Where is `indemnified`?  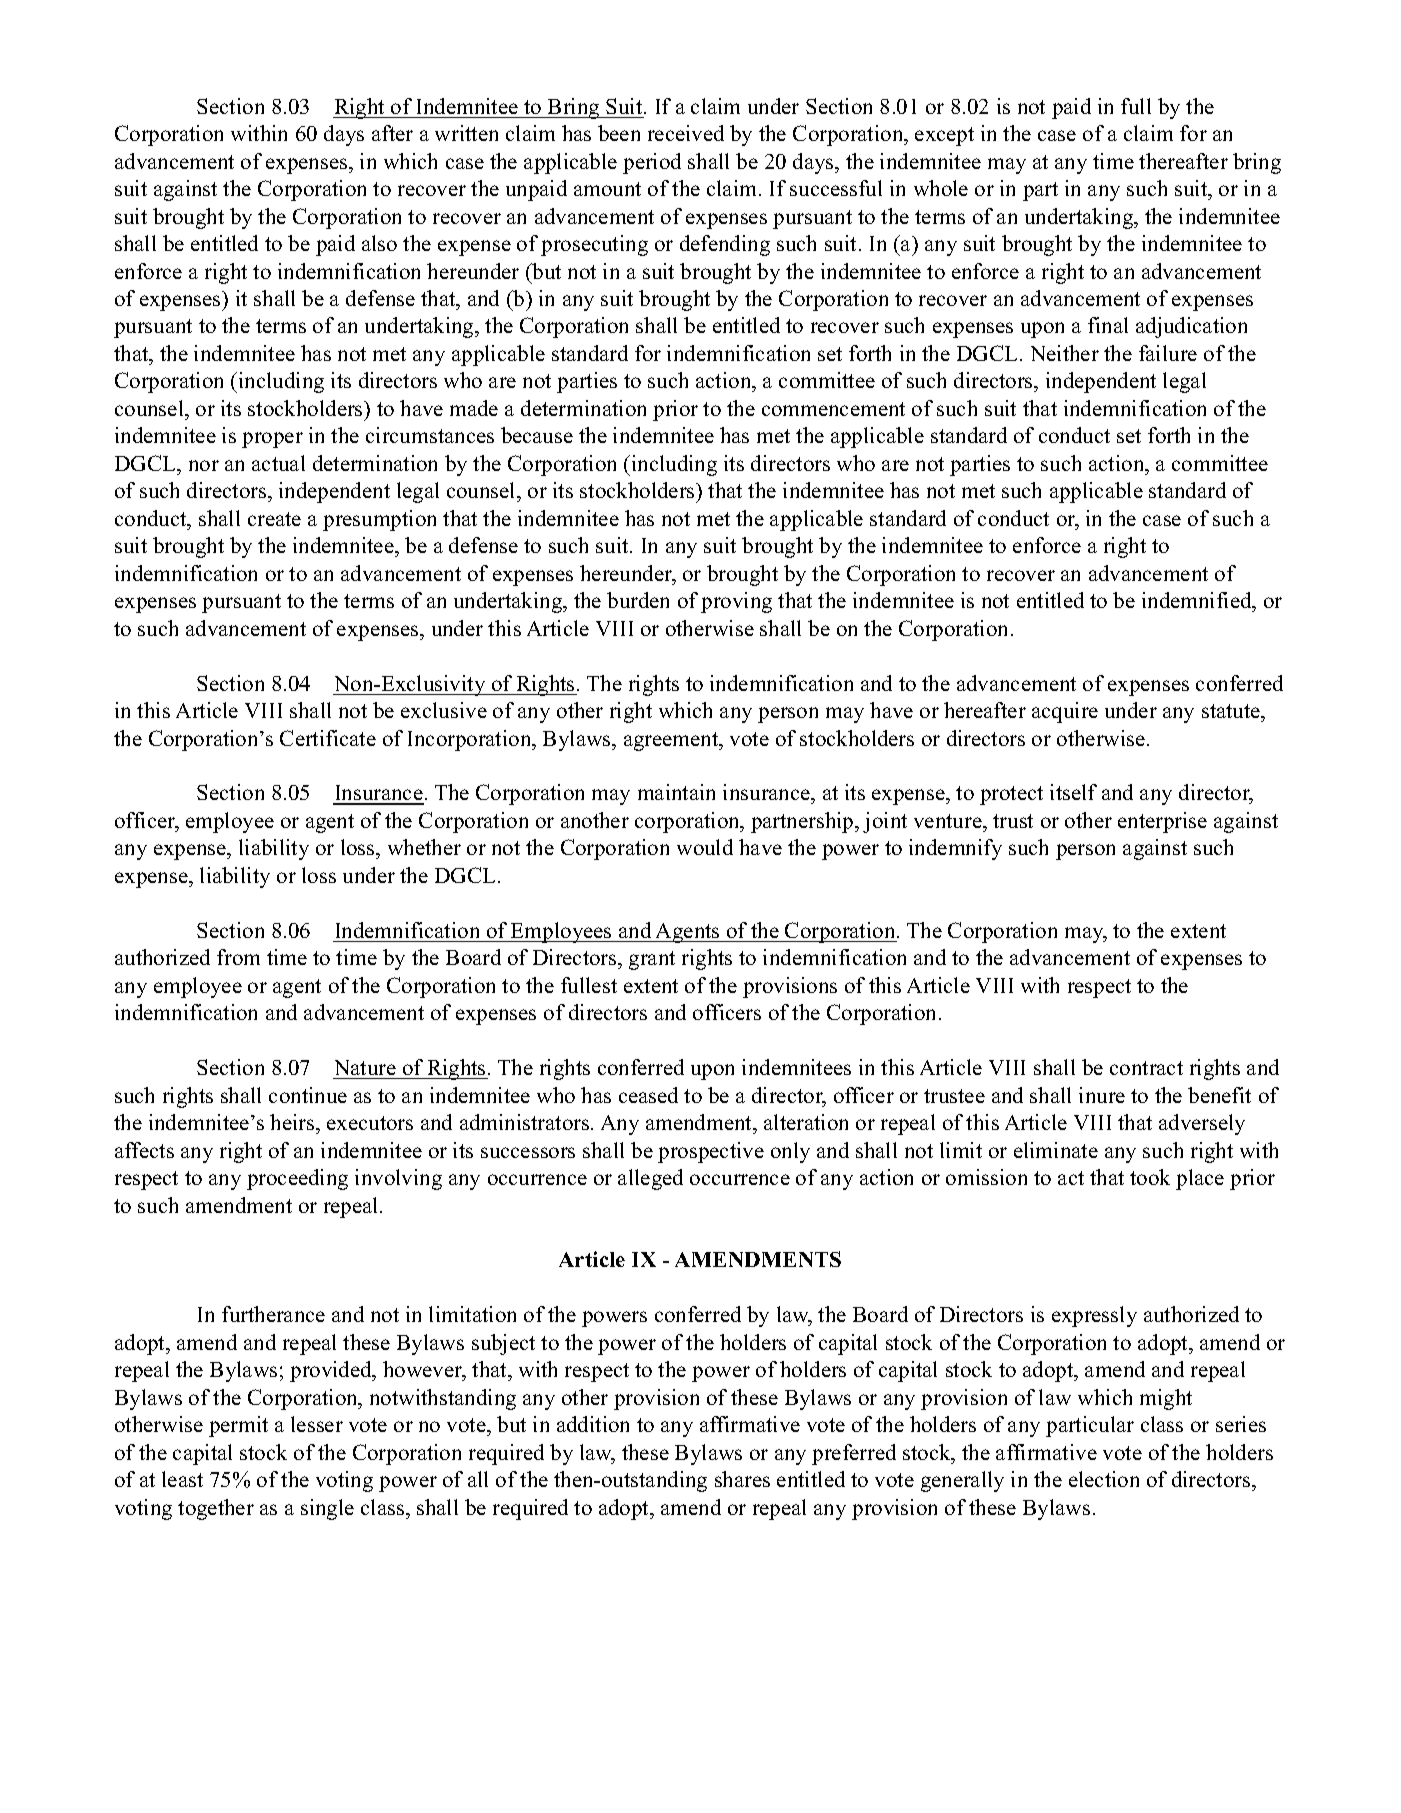
indemnified is located at coordinates (1198, 600).
